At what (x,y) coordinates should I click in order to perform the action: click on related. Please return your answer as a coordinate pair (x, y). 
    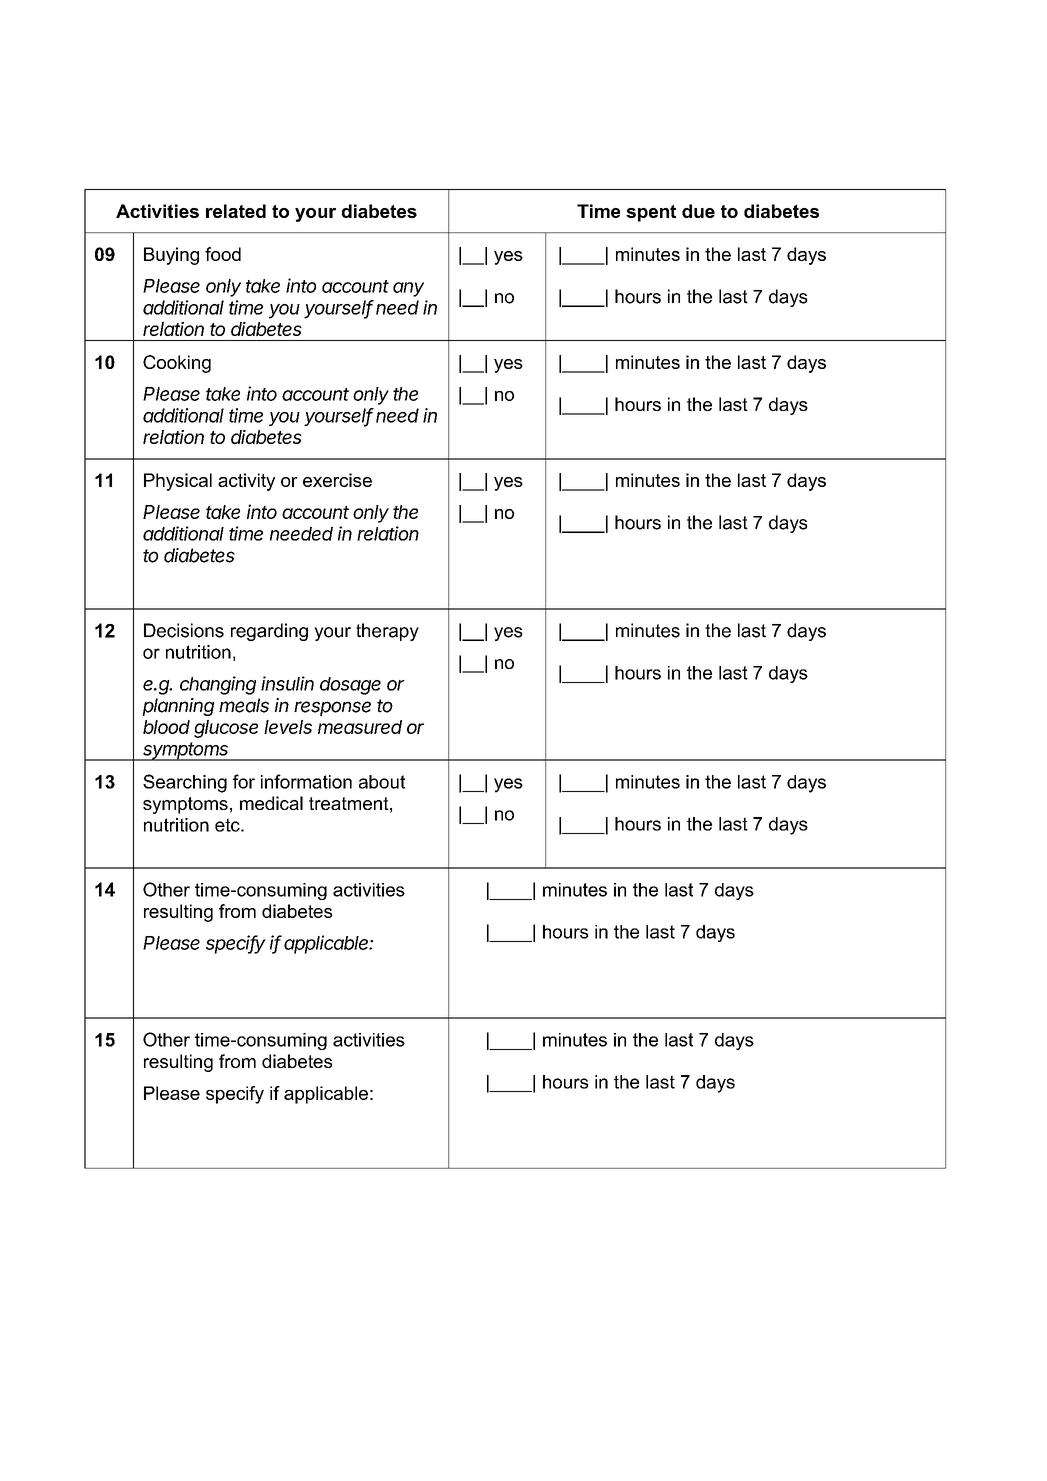
    Looking at the image, I should click on (236, 211).
